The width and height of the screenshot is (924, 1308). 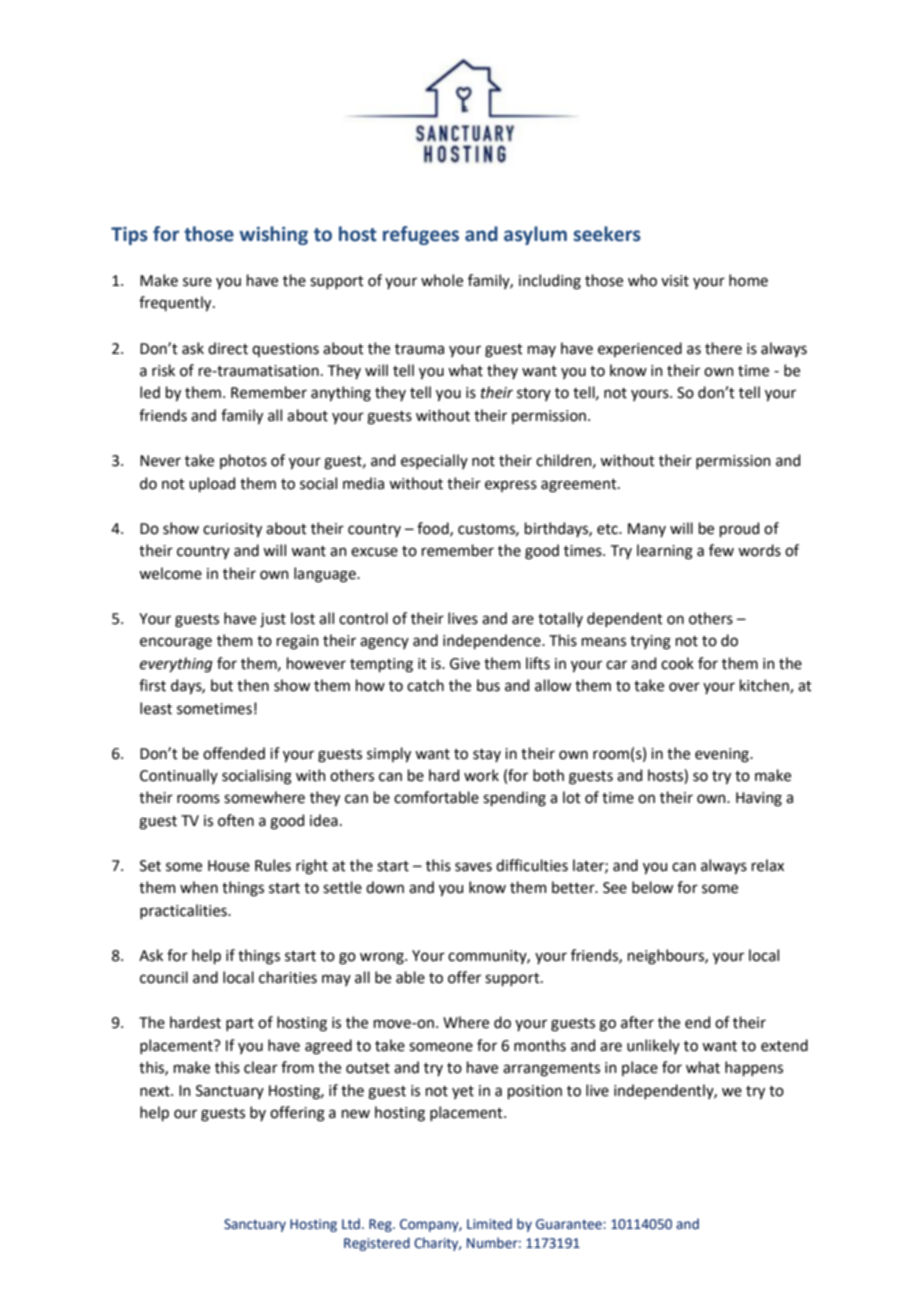 I want to click on whole, so click(x=442, y=280).
